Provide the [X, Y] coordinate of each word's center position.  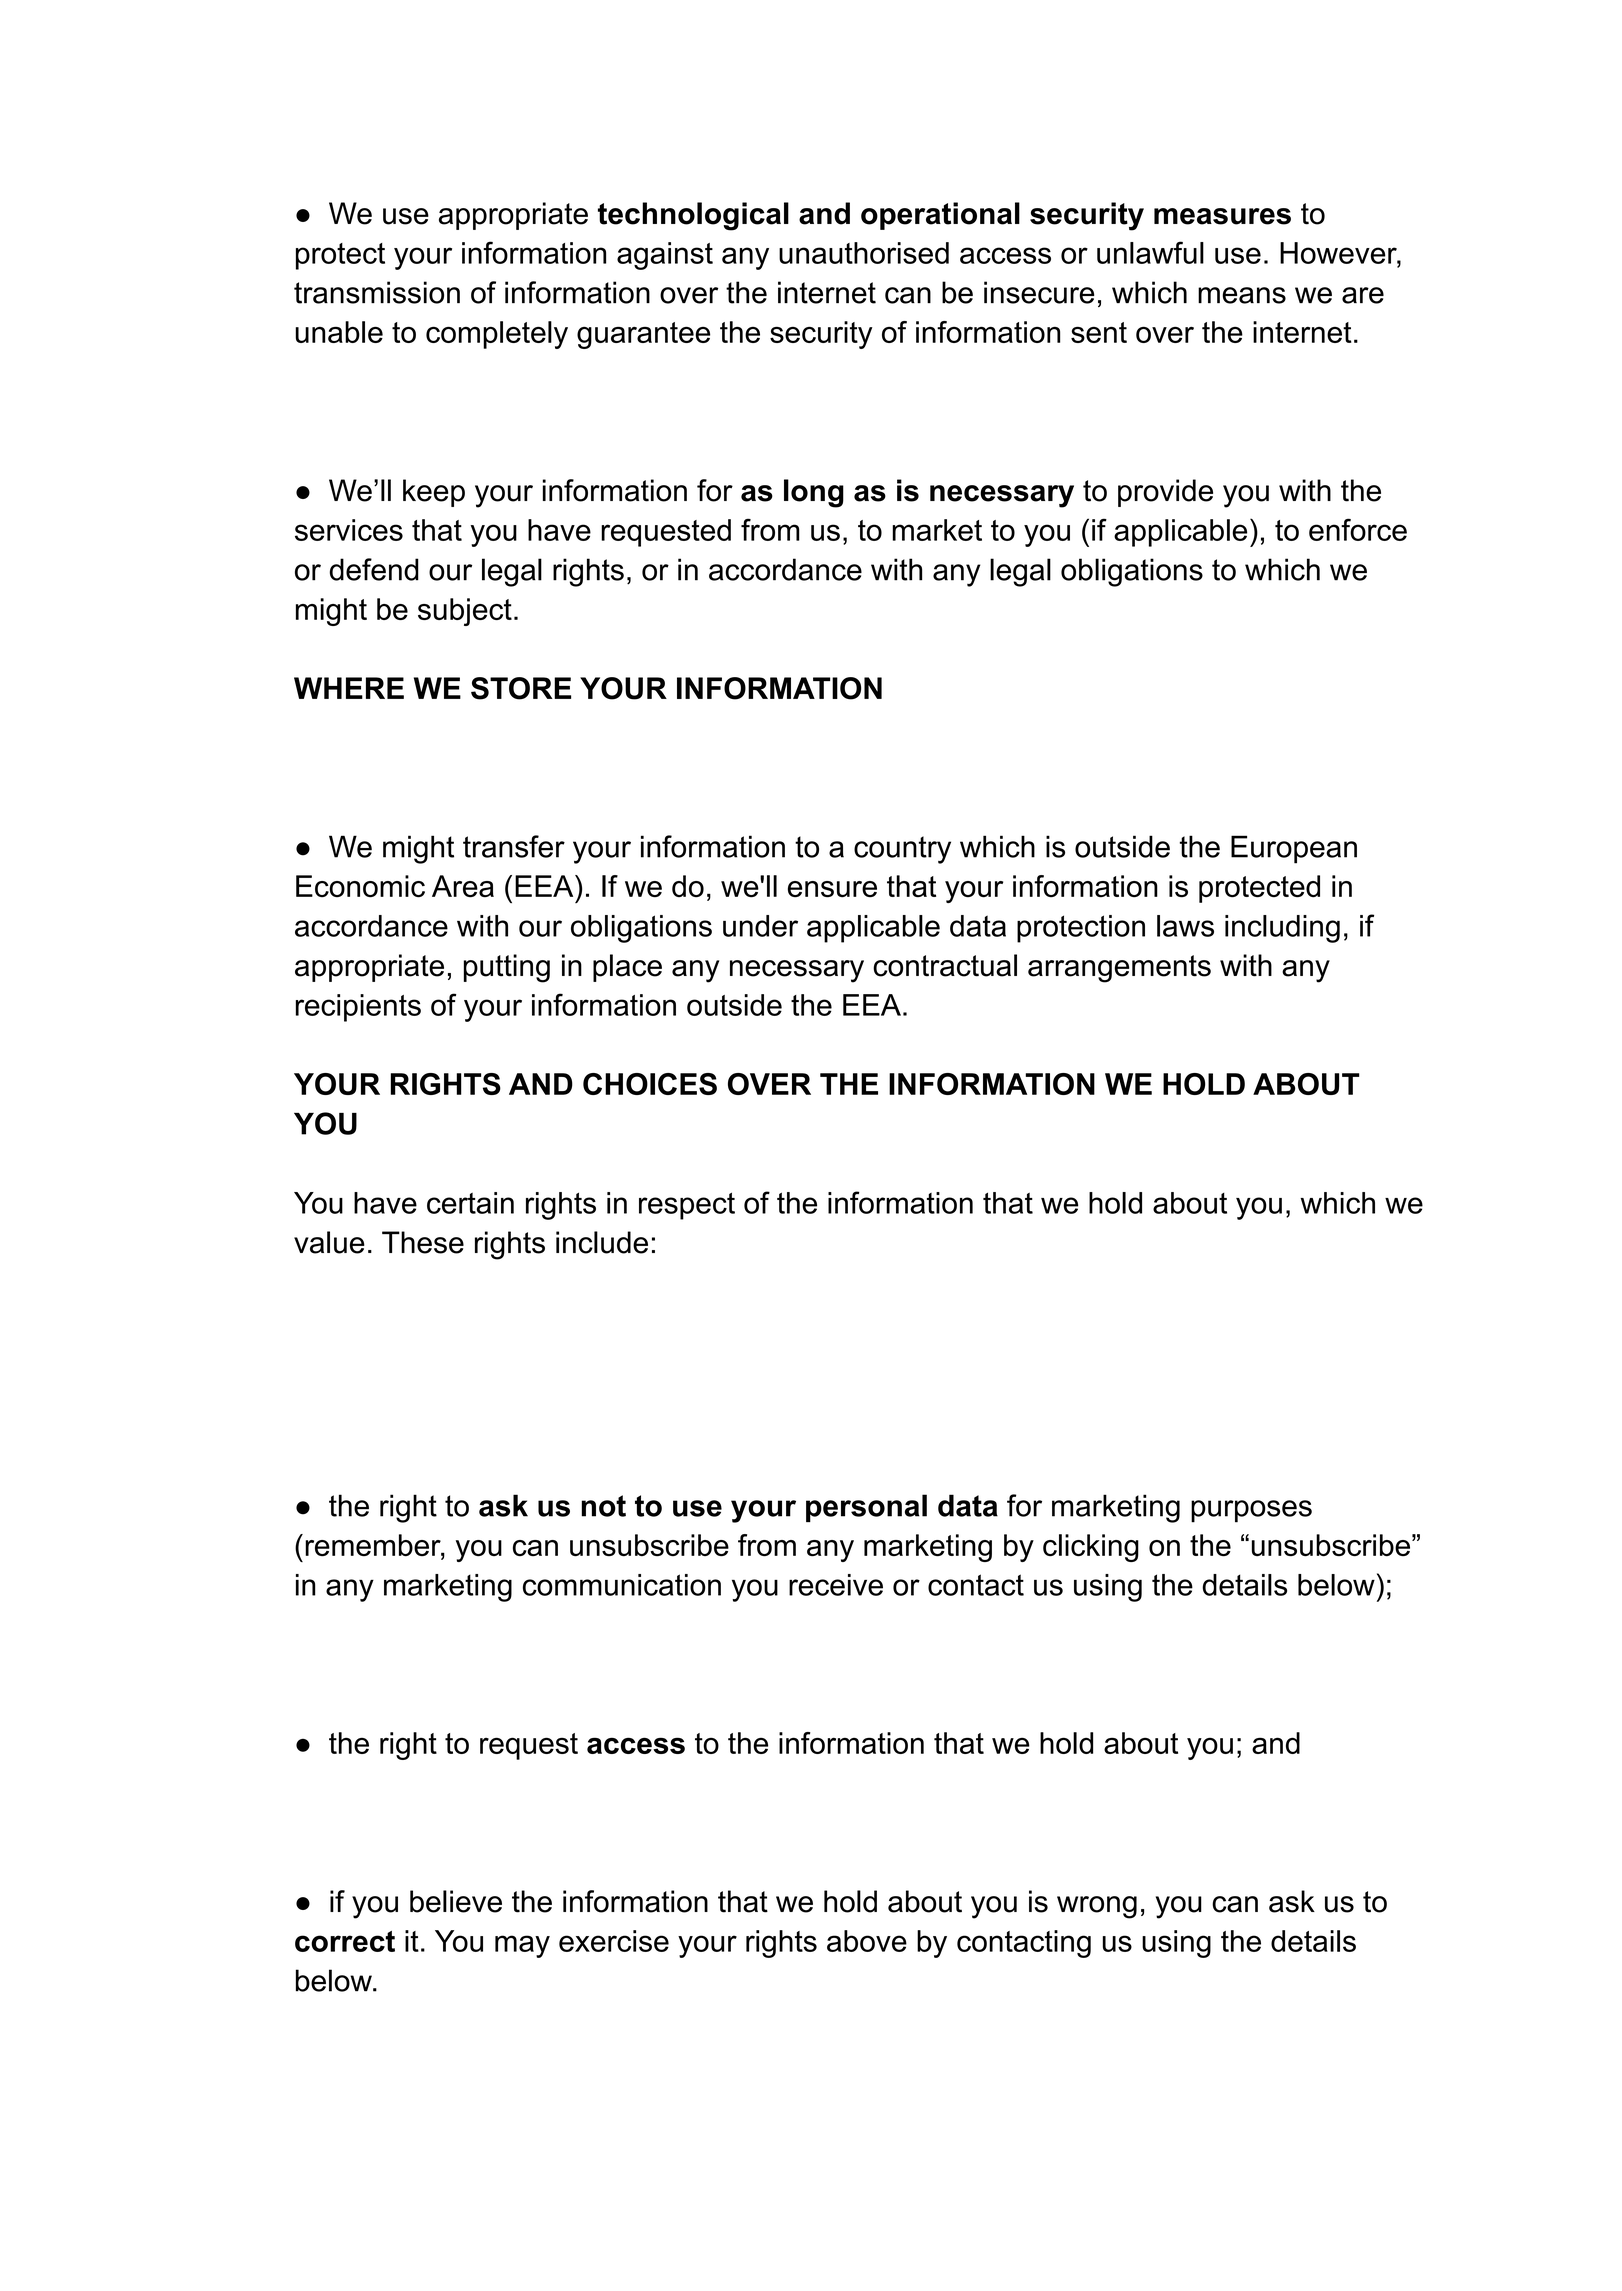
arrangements [1119, 969]
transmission [377, 292]
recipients [358, 1008]
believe [456, 1901]
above [867, 1941]
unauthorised [864, 253]
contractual [945, 965]
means [1242, 295]
